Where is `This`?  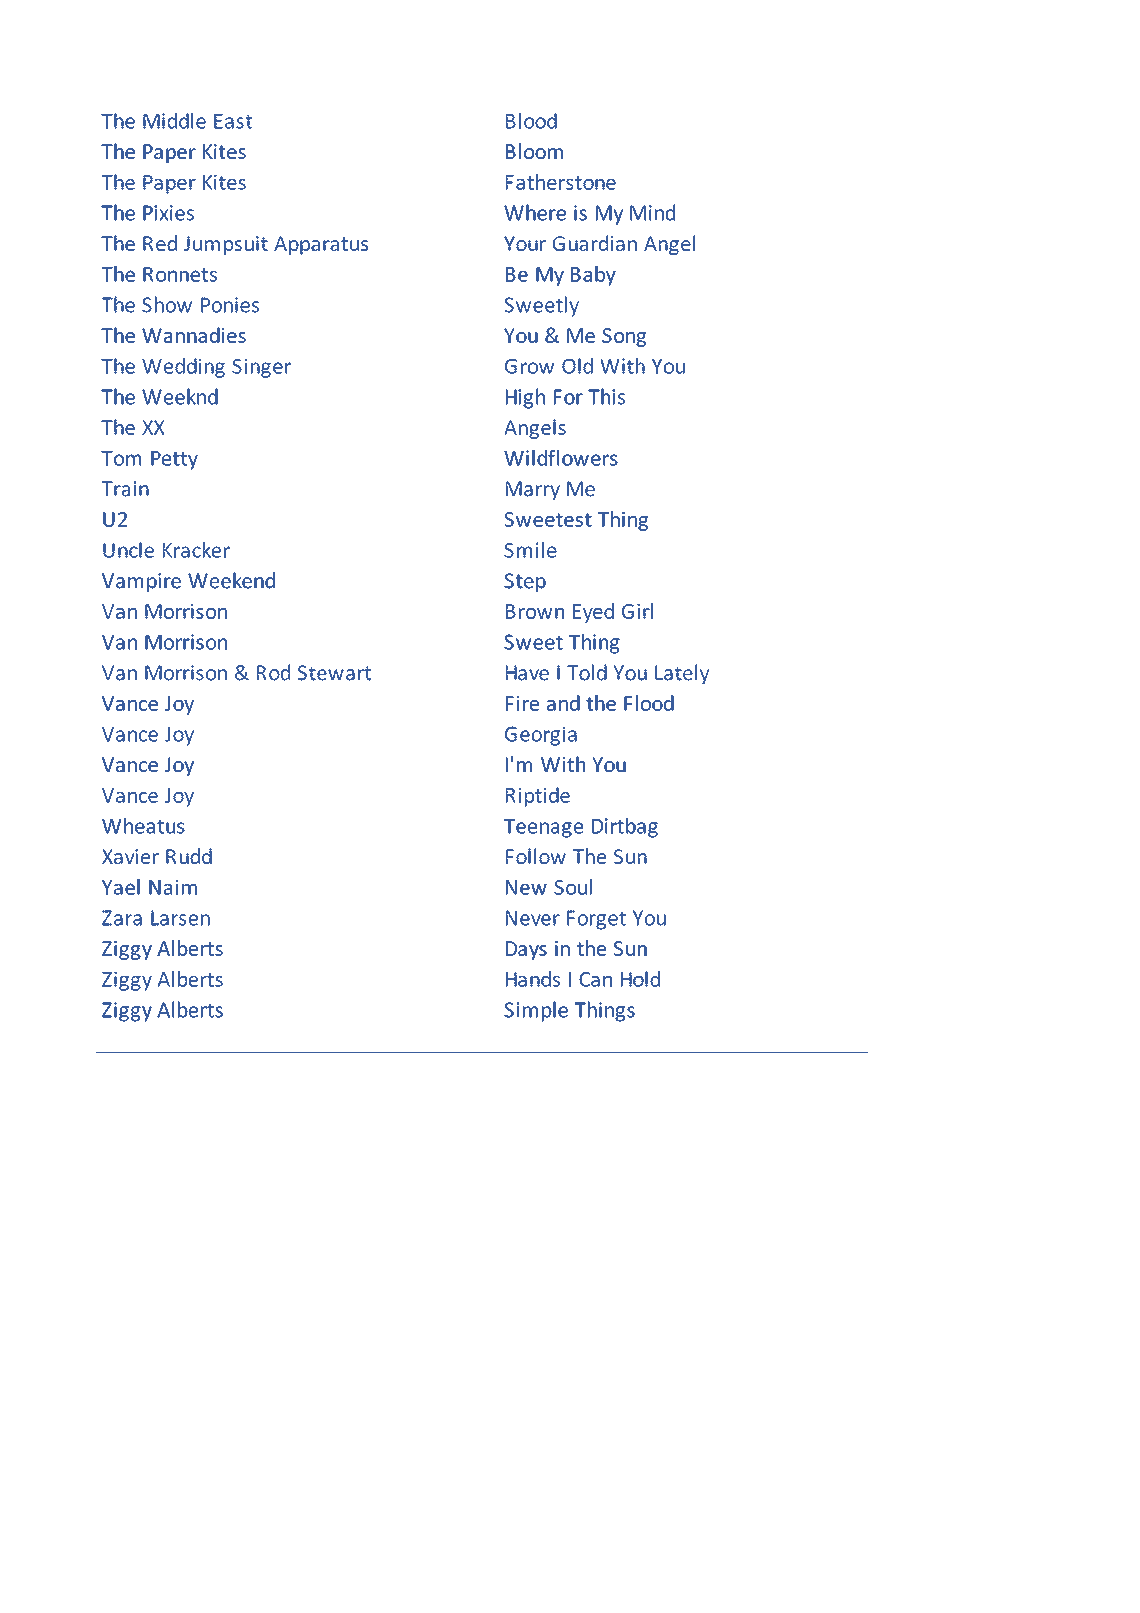
This is located at coordinates (606, 396).
